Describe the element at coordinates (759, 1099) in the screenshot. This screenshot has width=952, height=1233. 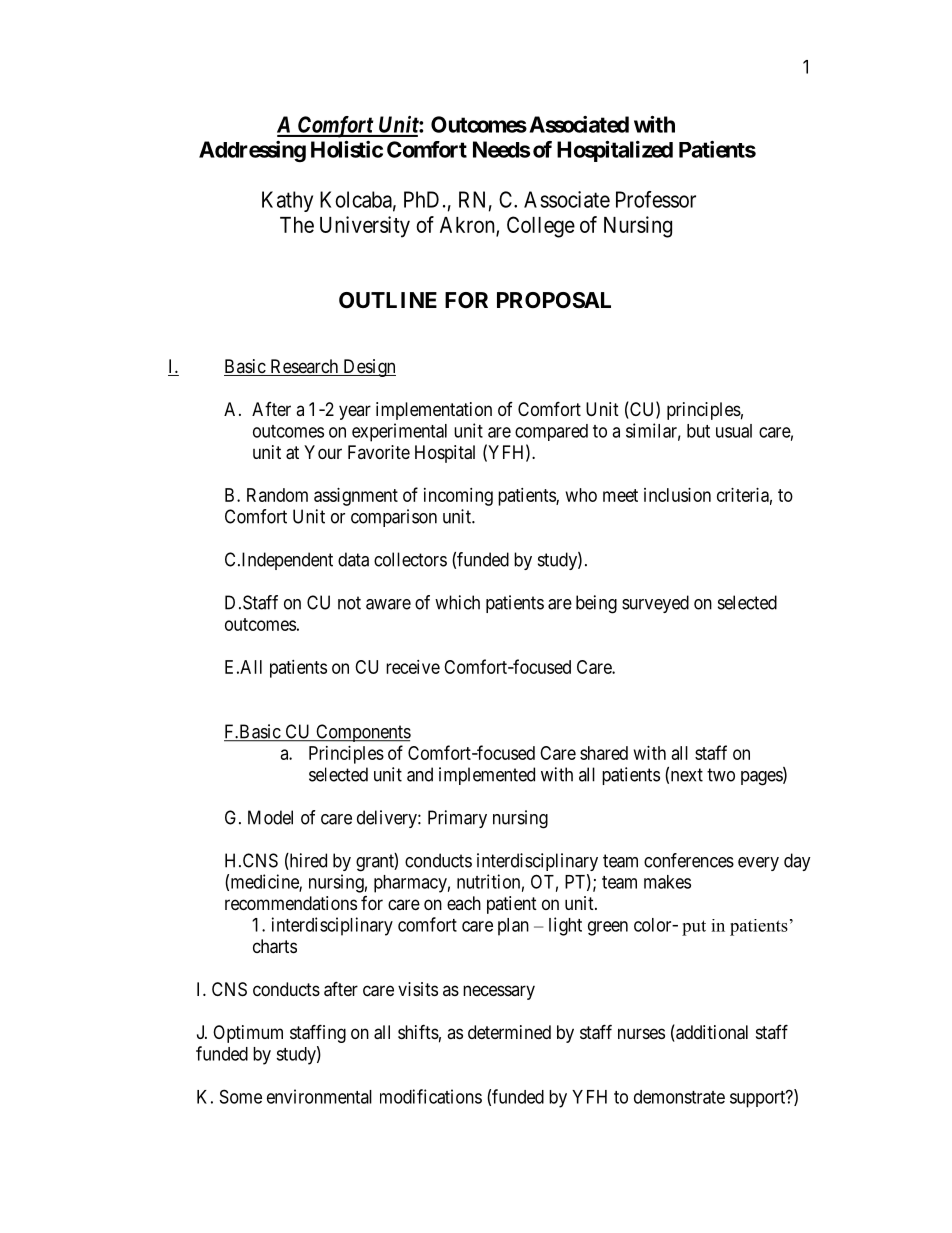
I see `support` at that location.
